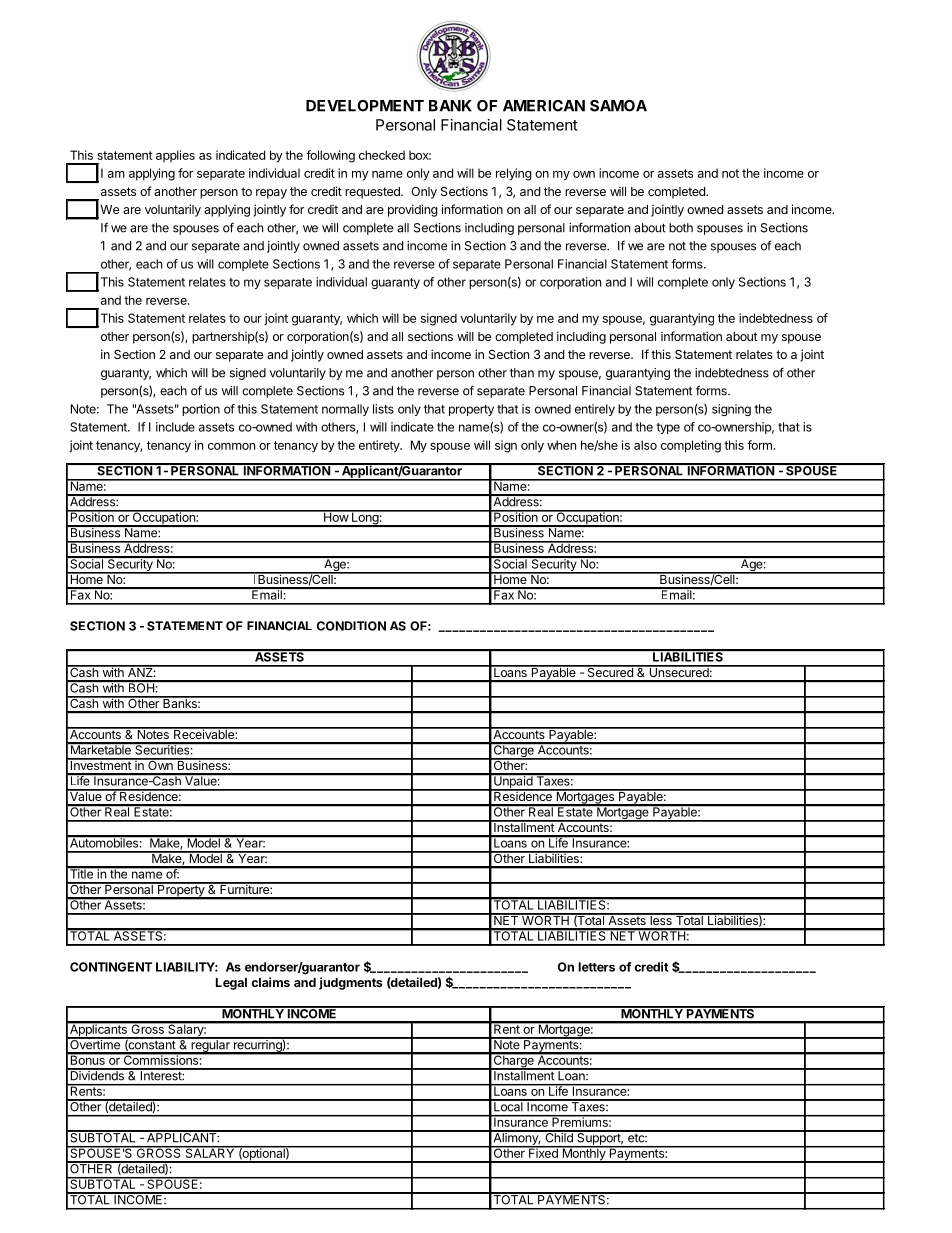 The width and height of the screenshot is (952, 1233). Describe the element at coordinates (382, 155) in the screenshot. I see `checked` at that location.
